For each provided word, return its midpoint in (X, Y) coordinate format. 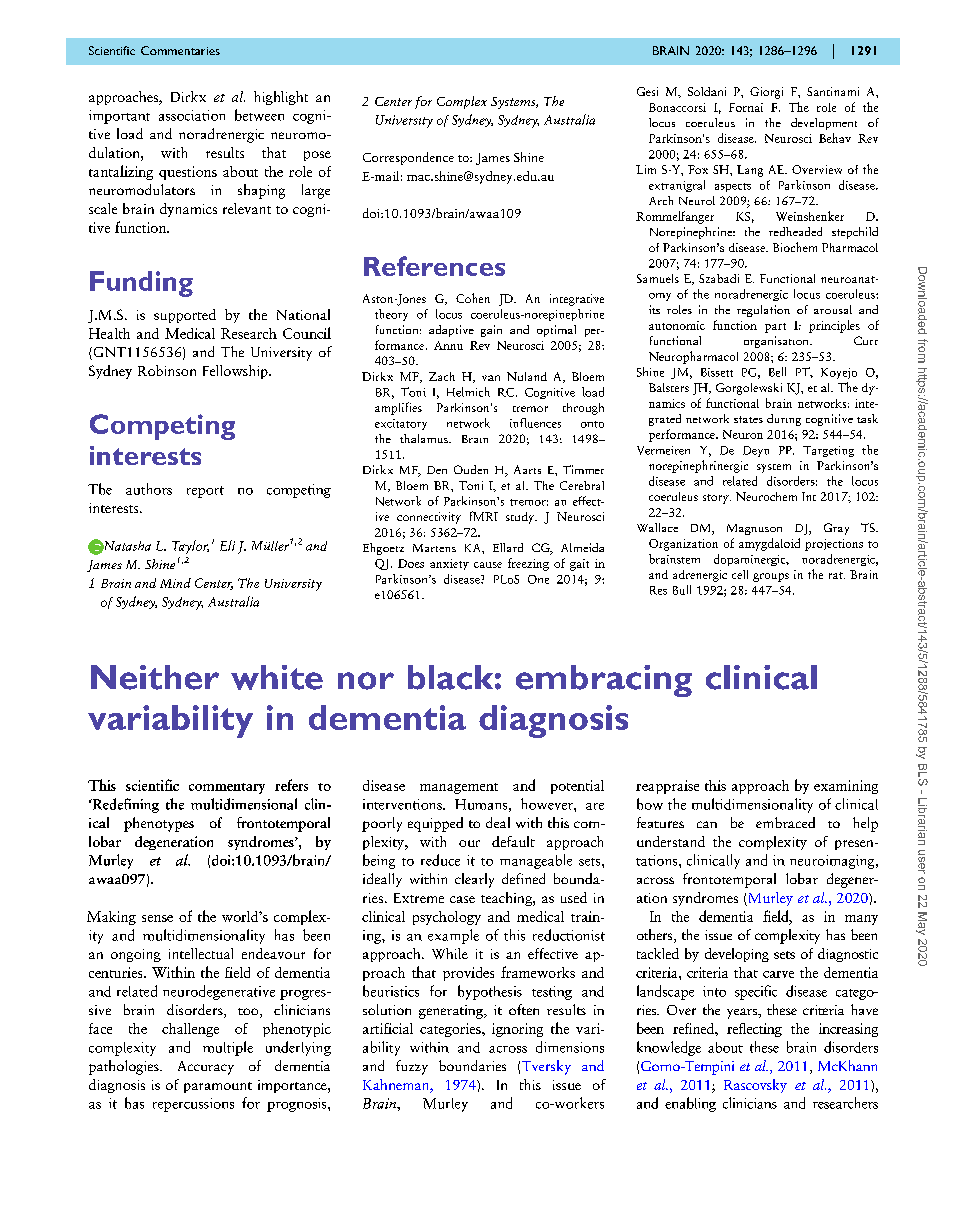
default (513, 841)
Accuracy (206, 1068)
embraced (785, 822)
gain (491, 331)
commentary (227, 788)
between (259, 115)
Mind (175, 583)
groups (771, 577)
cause (488, 565)
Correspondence (408, 158)
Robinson (167, 370)
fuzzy (412, 1067)
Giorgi (766, 93)
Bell (777, 372)
